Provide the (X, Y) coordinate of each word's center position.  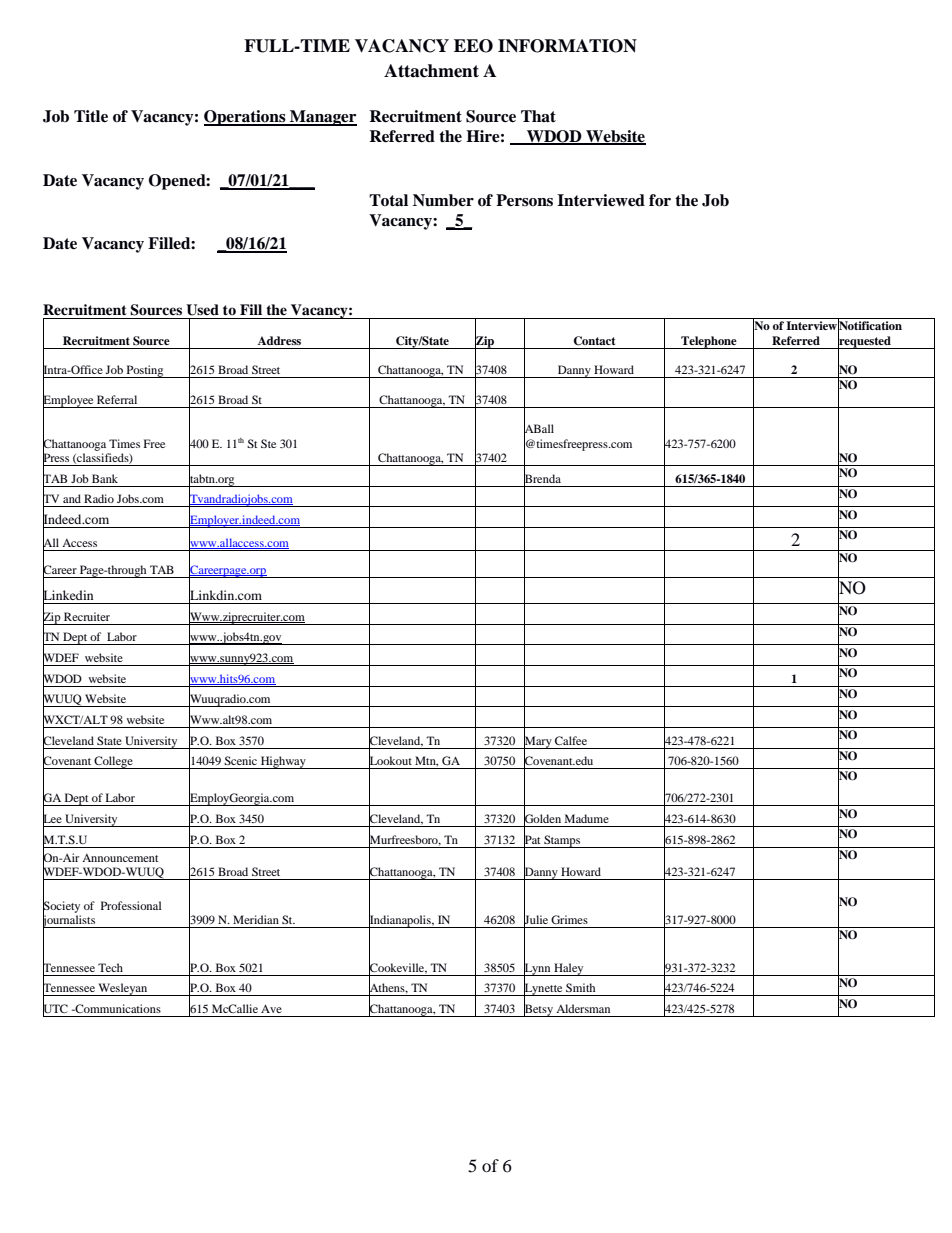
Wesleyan (123, 989)
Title (91, 116)
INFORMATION (567, 46)
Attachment (431, 71)
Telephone (709, 342)
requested (865, 342)
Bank (105, 478)
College (114, 762)
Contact (594, 341)
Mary (538, 742)
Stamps (562, 841)
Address (279, 340)
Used (202, 310)
